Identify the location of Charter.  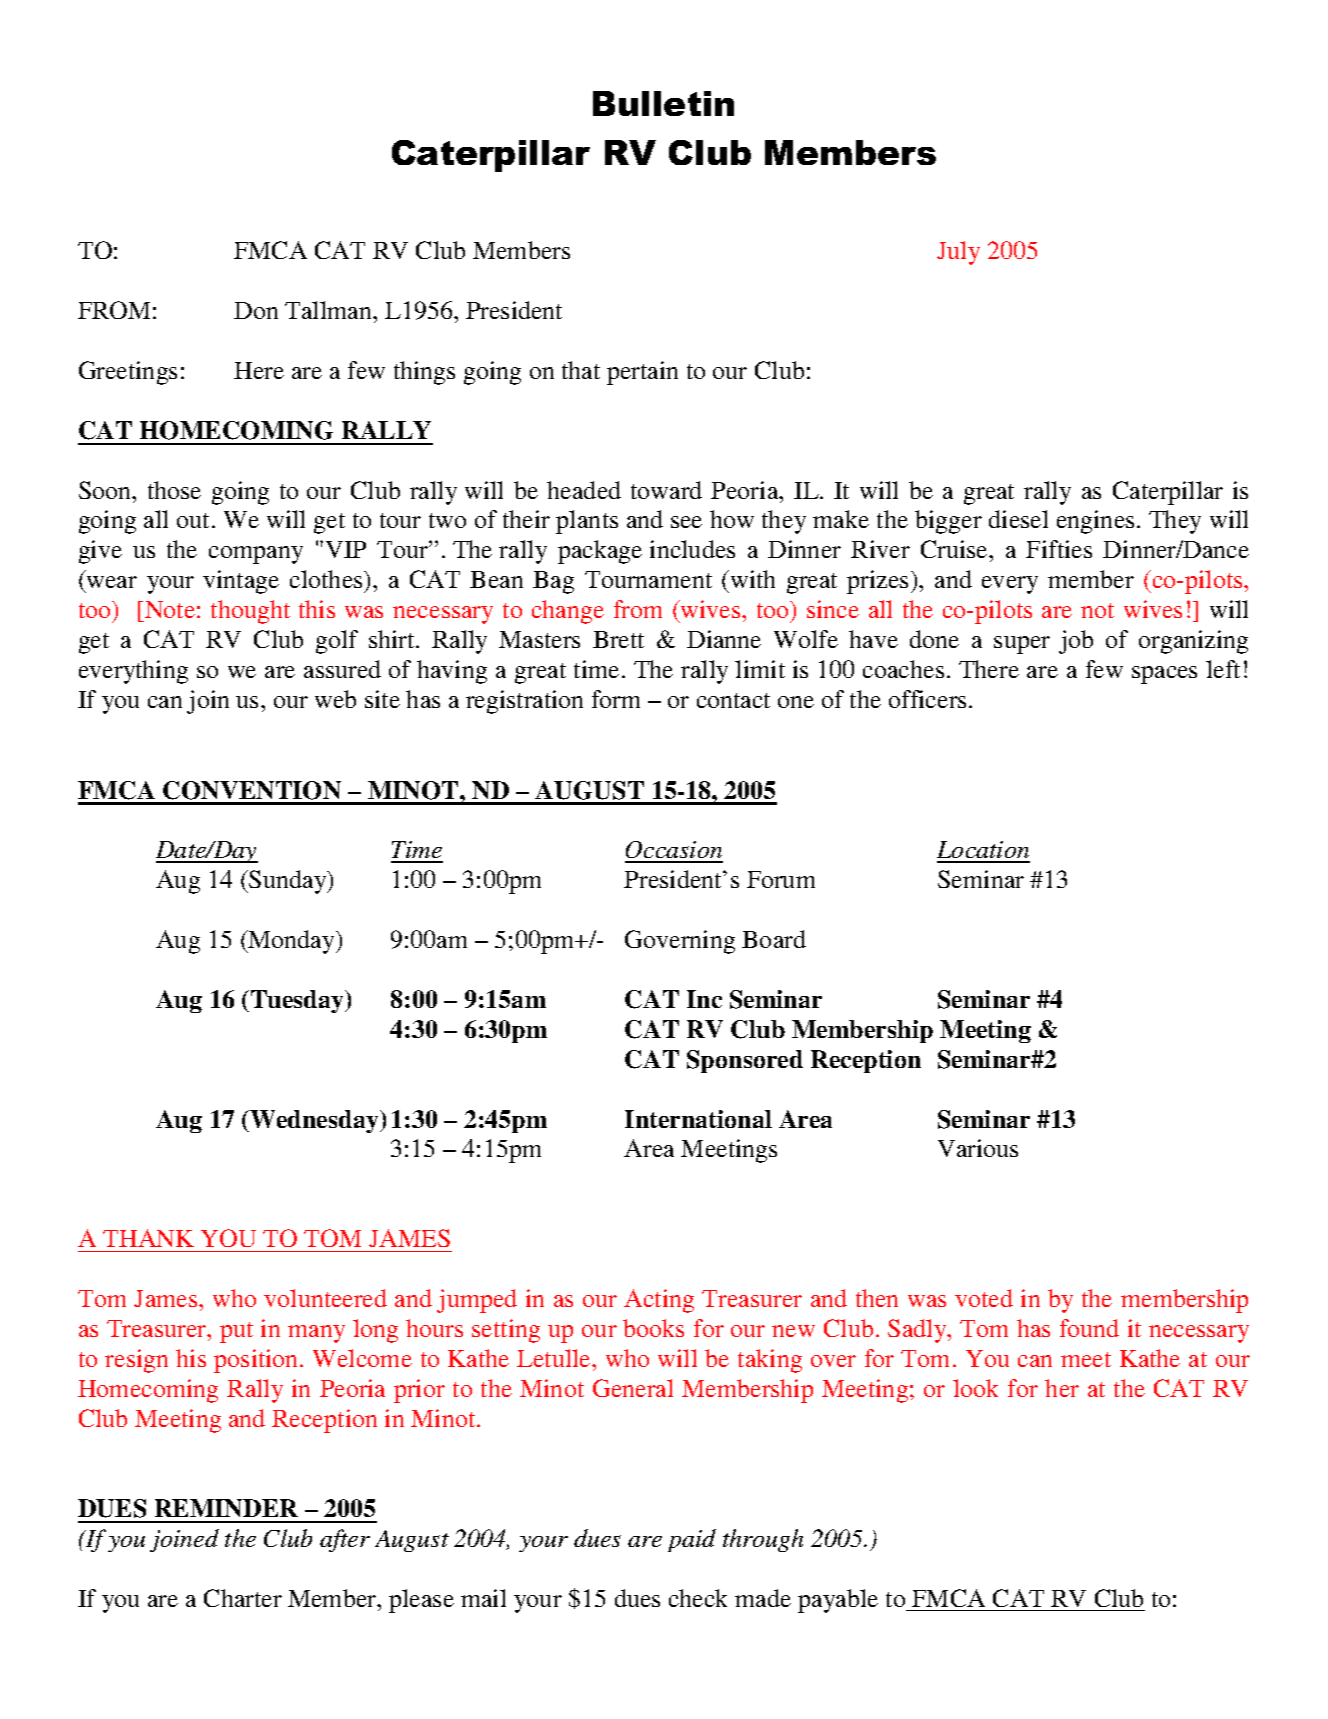
(243, 1598).
